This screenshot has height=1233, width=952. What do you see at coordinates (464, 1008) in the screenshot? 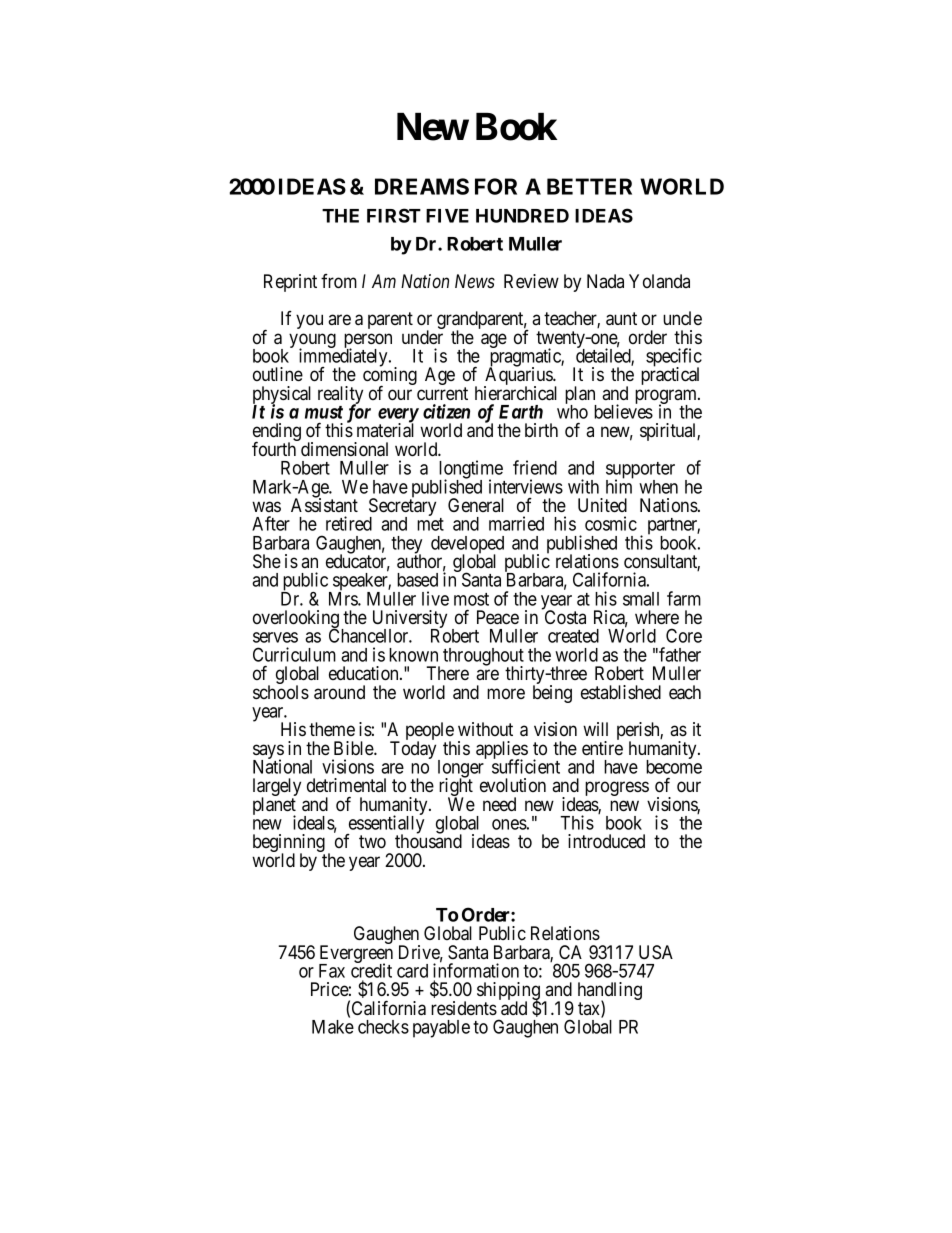
I see `residents` at bounding box center [464, 1008].
